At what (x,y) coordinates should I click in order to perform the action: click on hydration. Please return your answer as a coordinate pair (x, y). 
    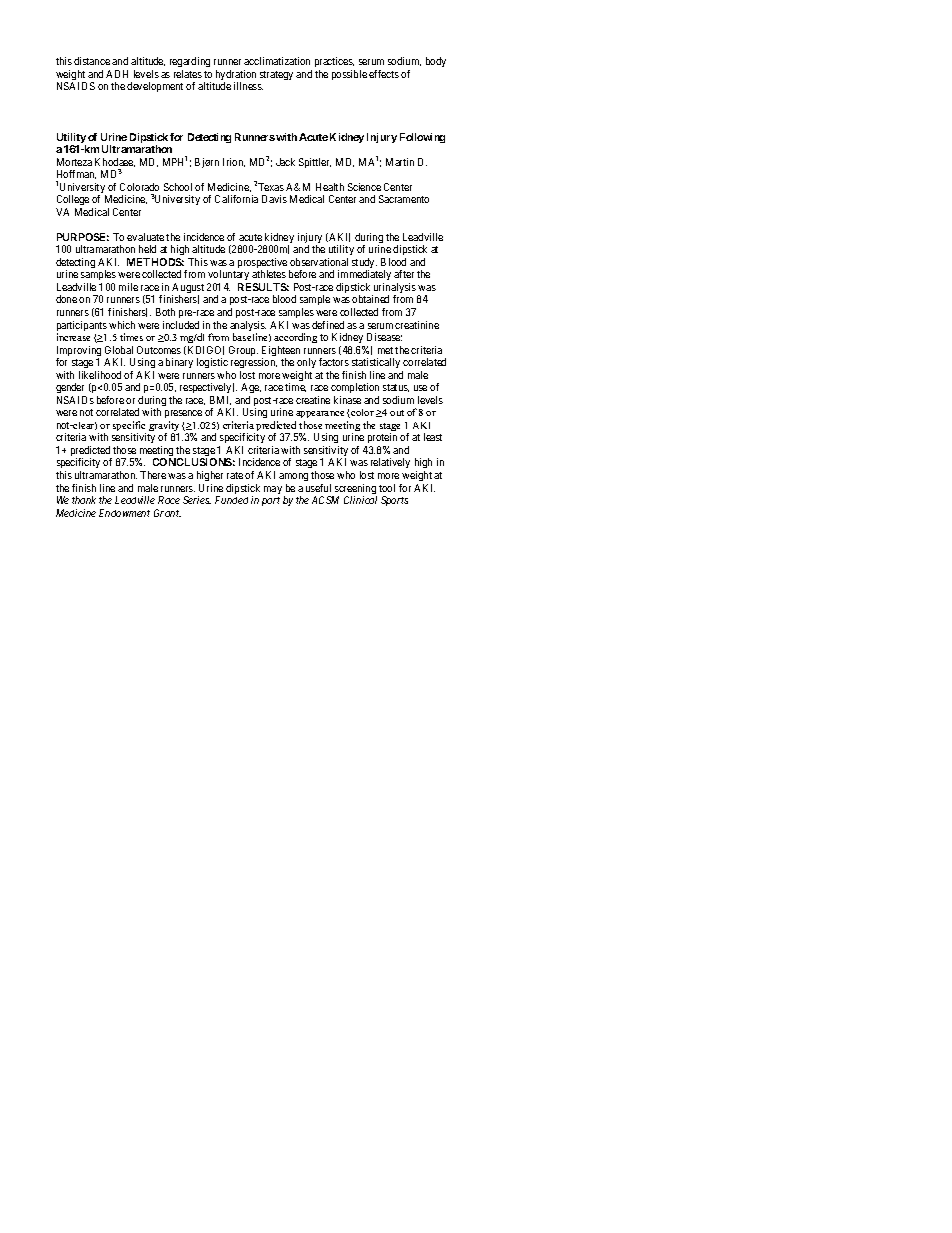
    Looking at the image, I should click on (236, 76).
